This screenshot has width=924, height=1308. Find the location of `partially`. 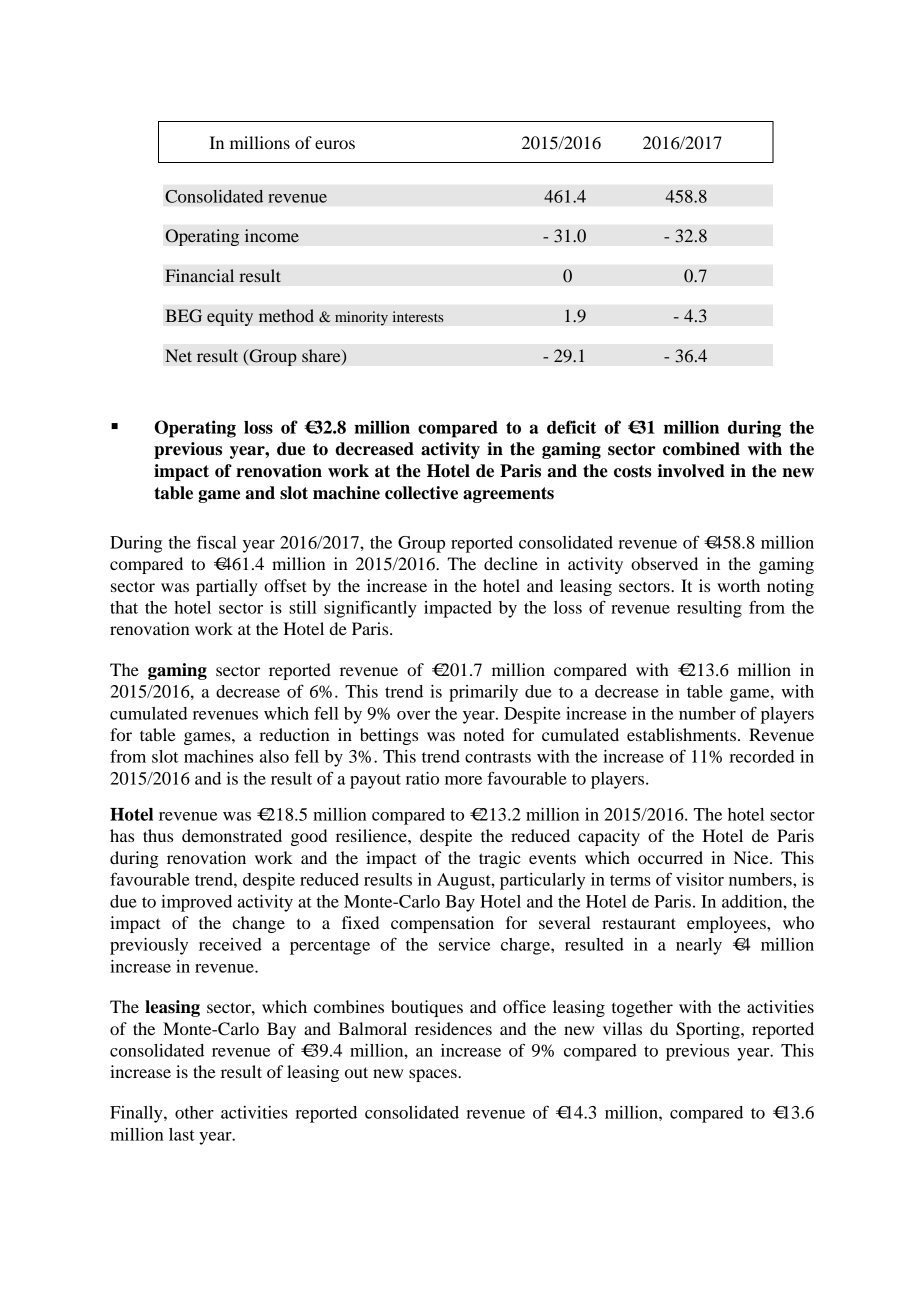

partially is located at coordinates (227, 587).
